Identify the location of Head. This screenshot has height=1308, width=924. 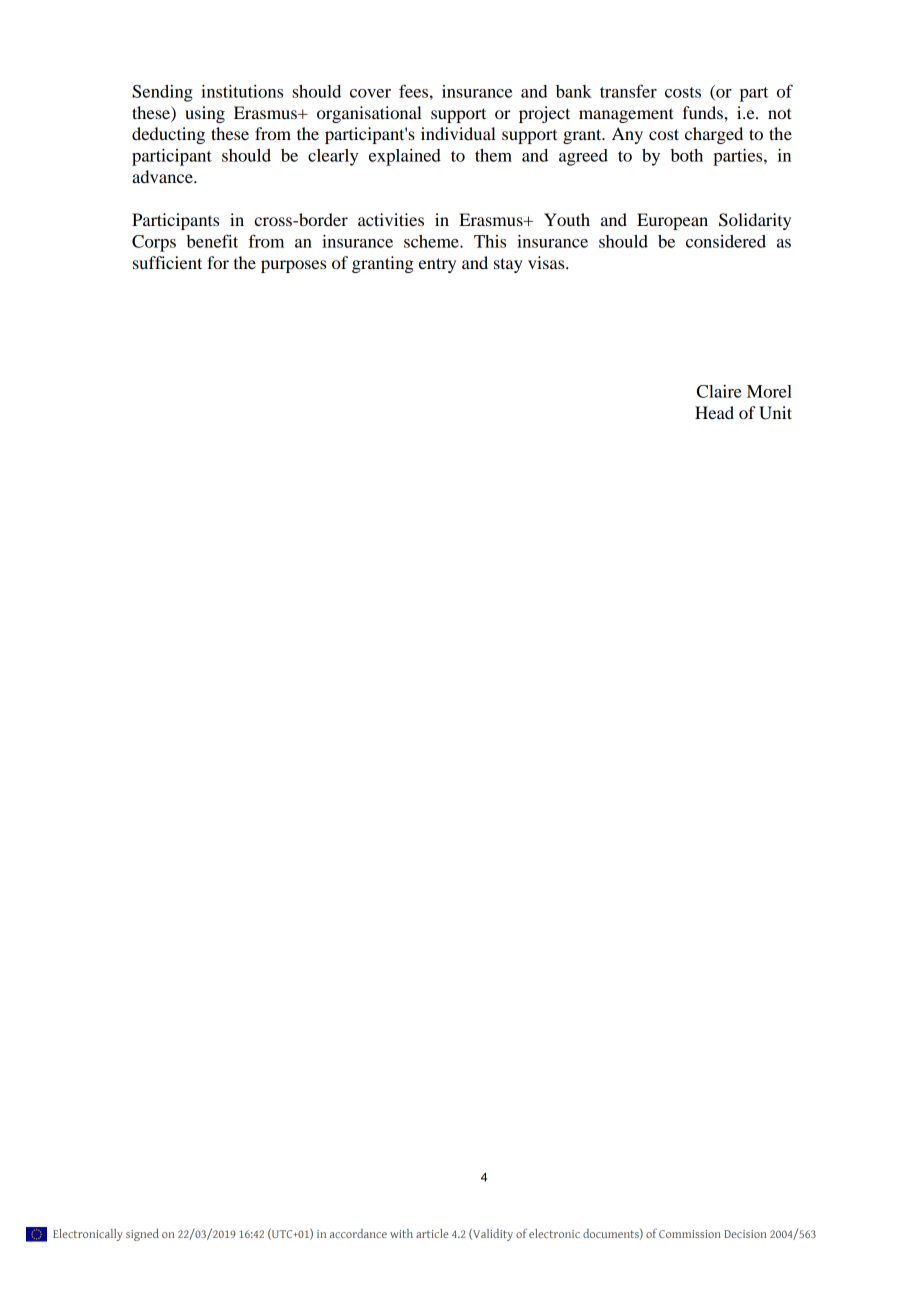
(714, 412).
